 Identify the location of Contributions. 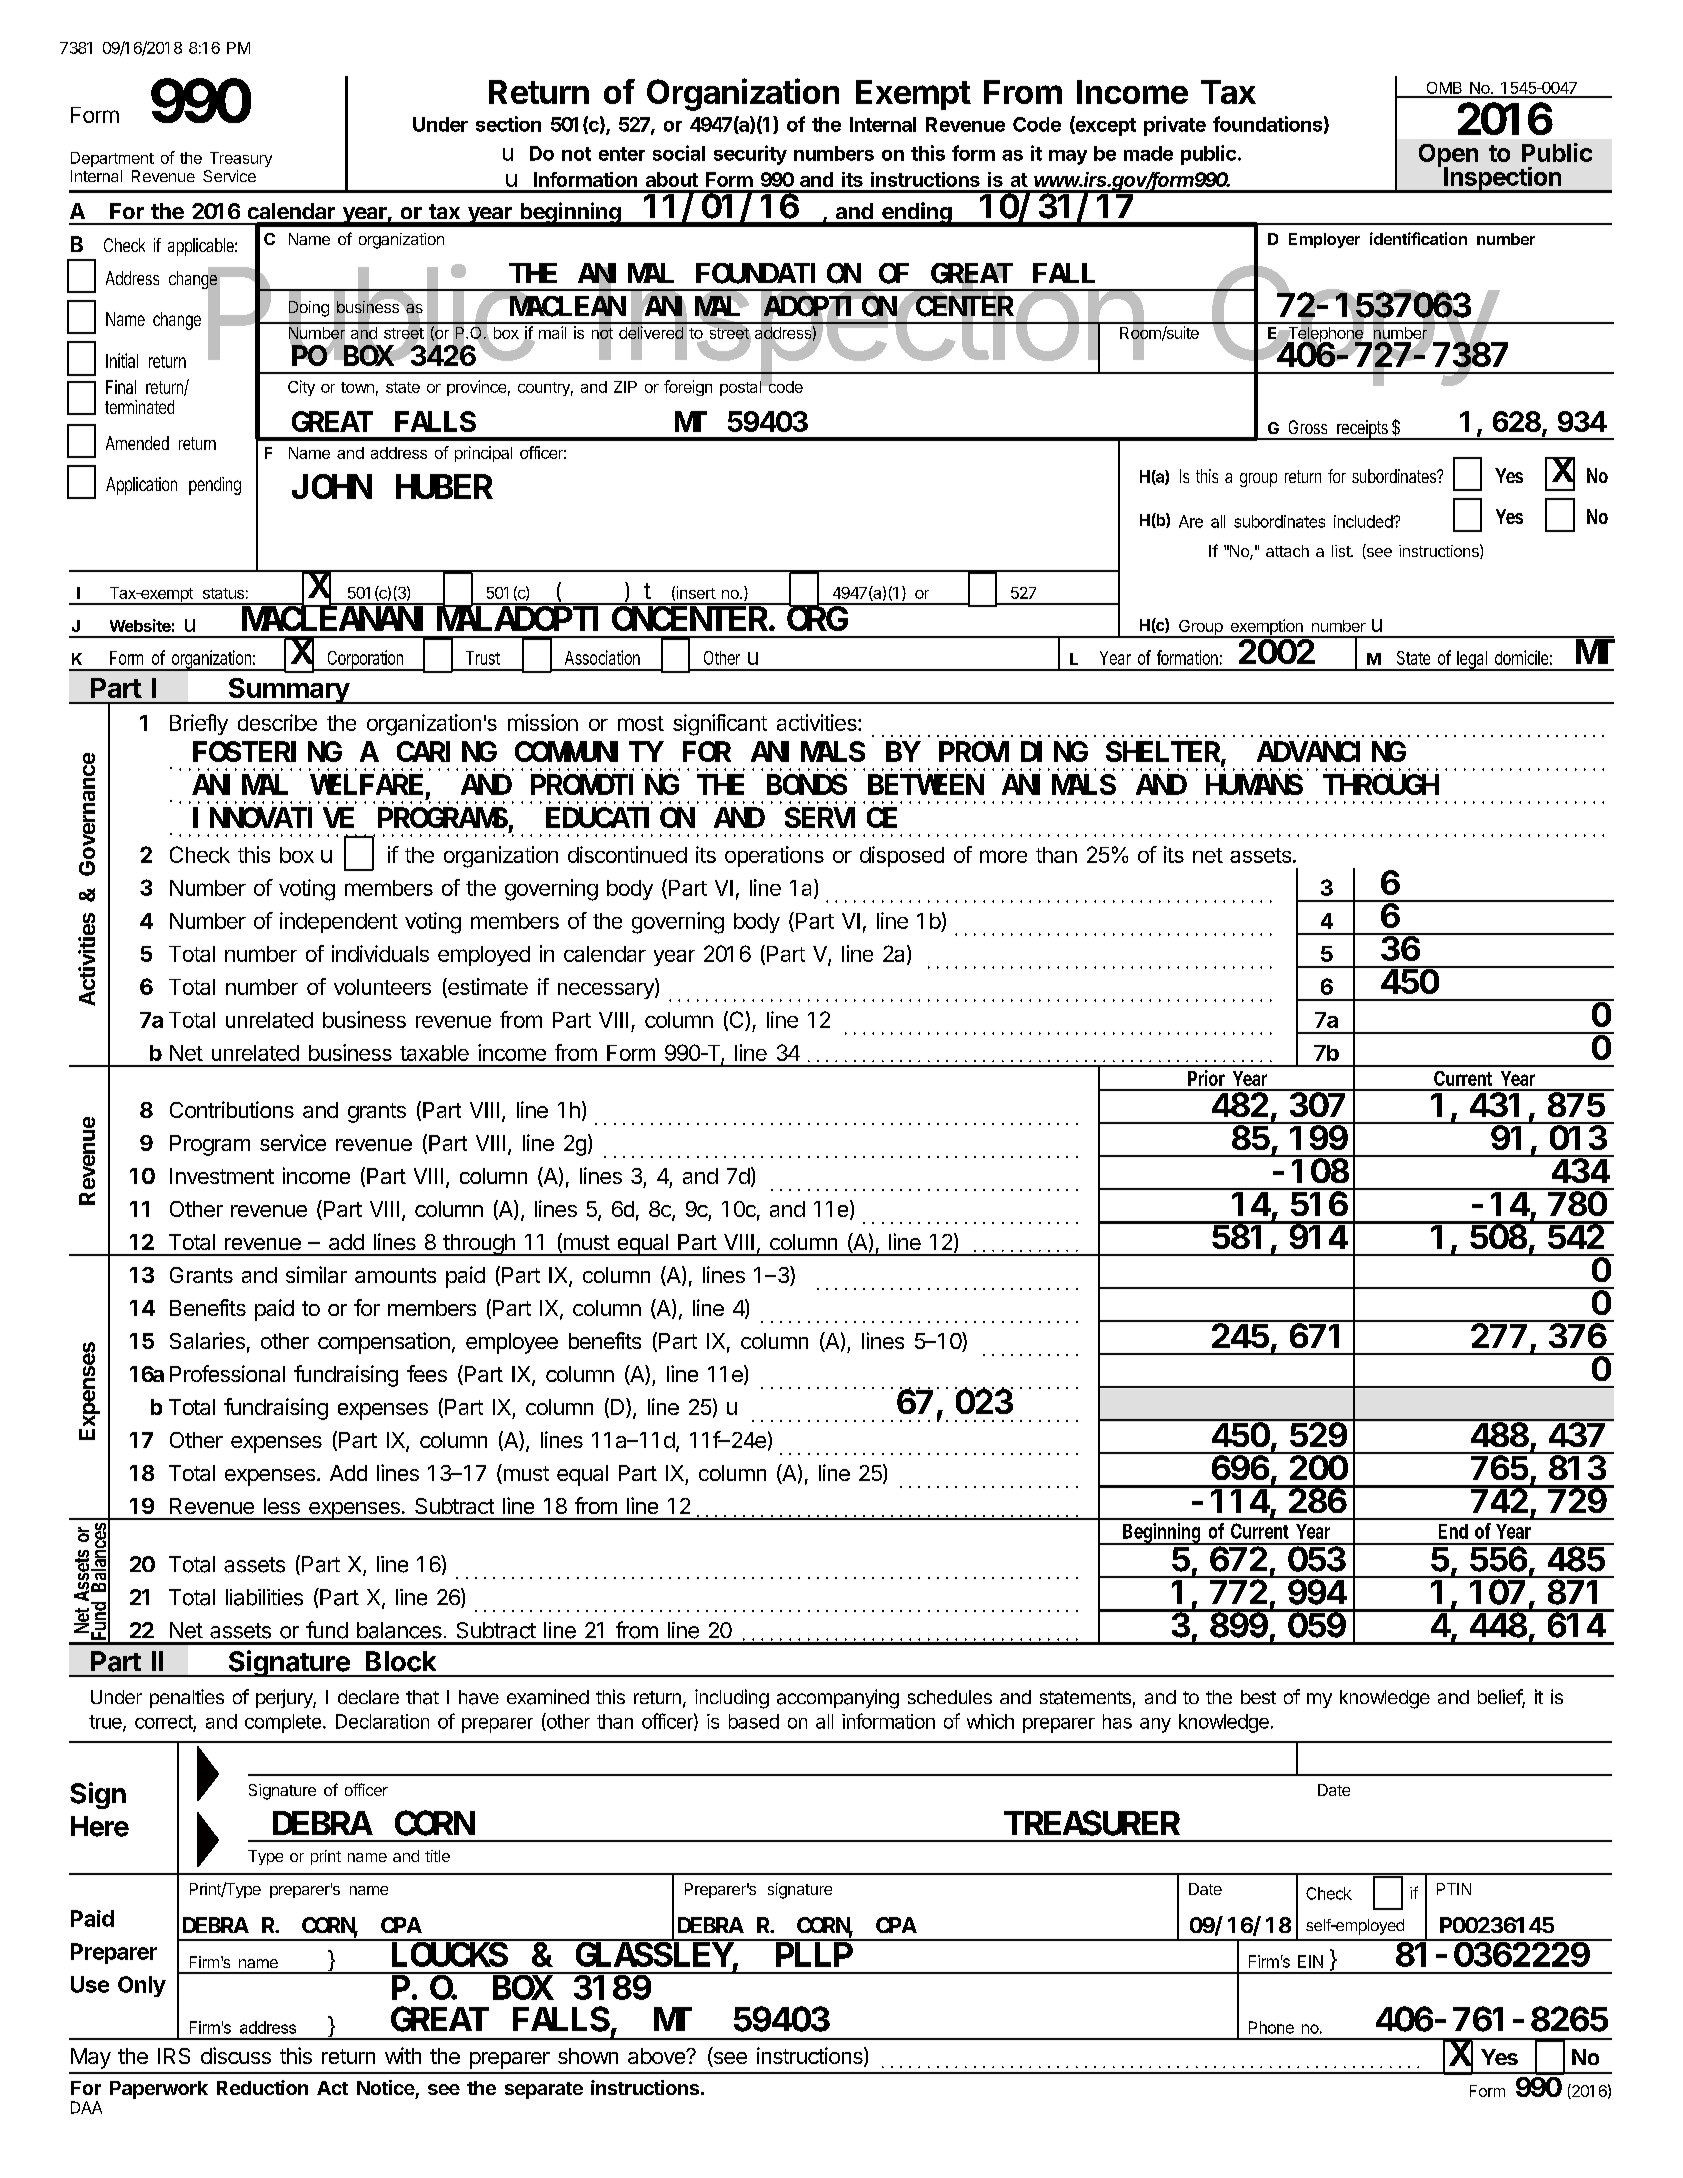
(232, 1109).
